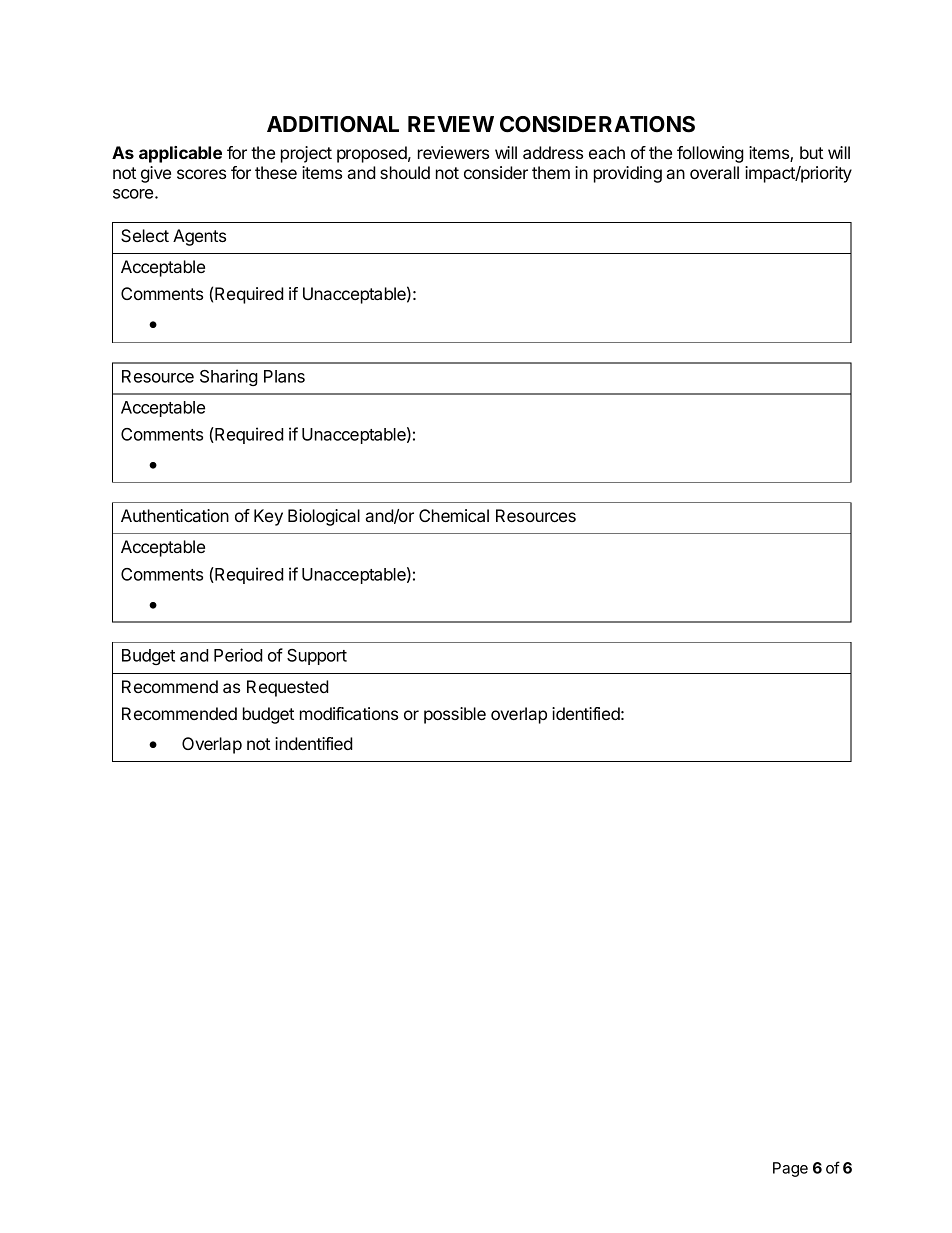  I want to click on applicable, so click(180, 154).
